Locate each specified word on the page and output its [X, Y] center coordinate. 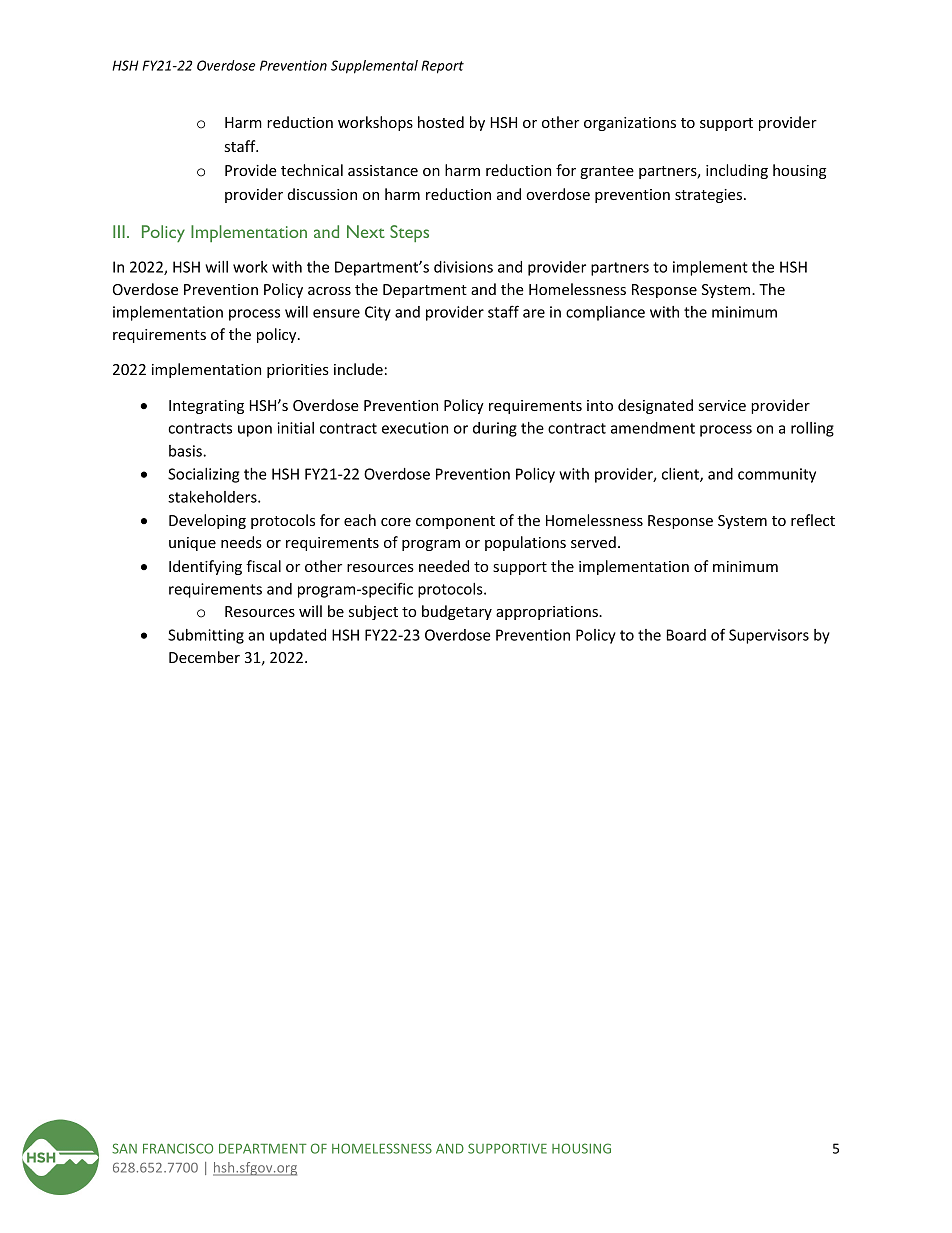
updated [298, 636]
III [119, 231]
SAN [124, 1148]
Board [686, 635]
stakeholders [213, 497]
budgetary [457, 612]
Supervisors [769, 636]
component [455, 522]
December [204, 657]
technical [312, 170]
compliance [605, 313]
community [777, 475]
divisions [463, 267]
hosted [441, 122]
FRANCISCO [178, 1148]
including [737, 171]
